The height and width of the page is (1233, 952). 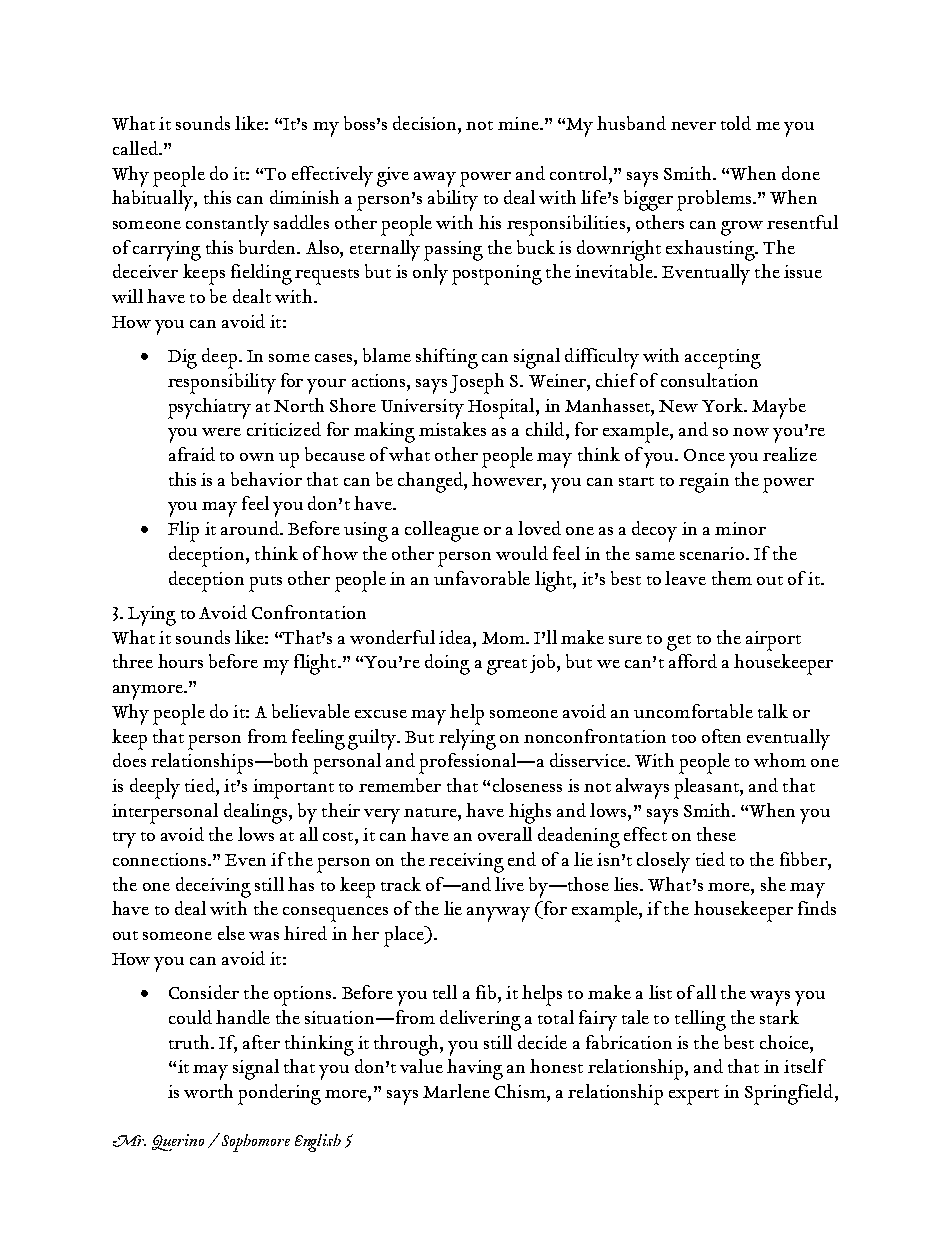 I want to click on called, so click(x=137, y=148).
